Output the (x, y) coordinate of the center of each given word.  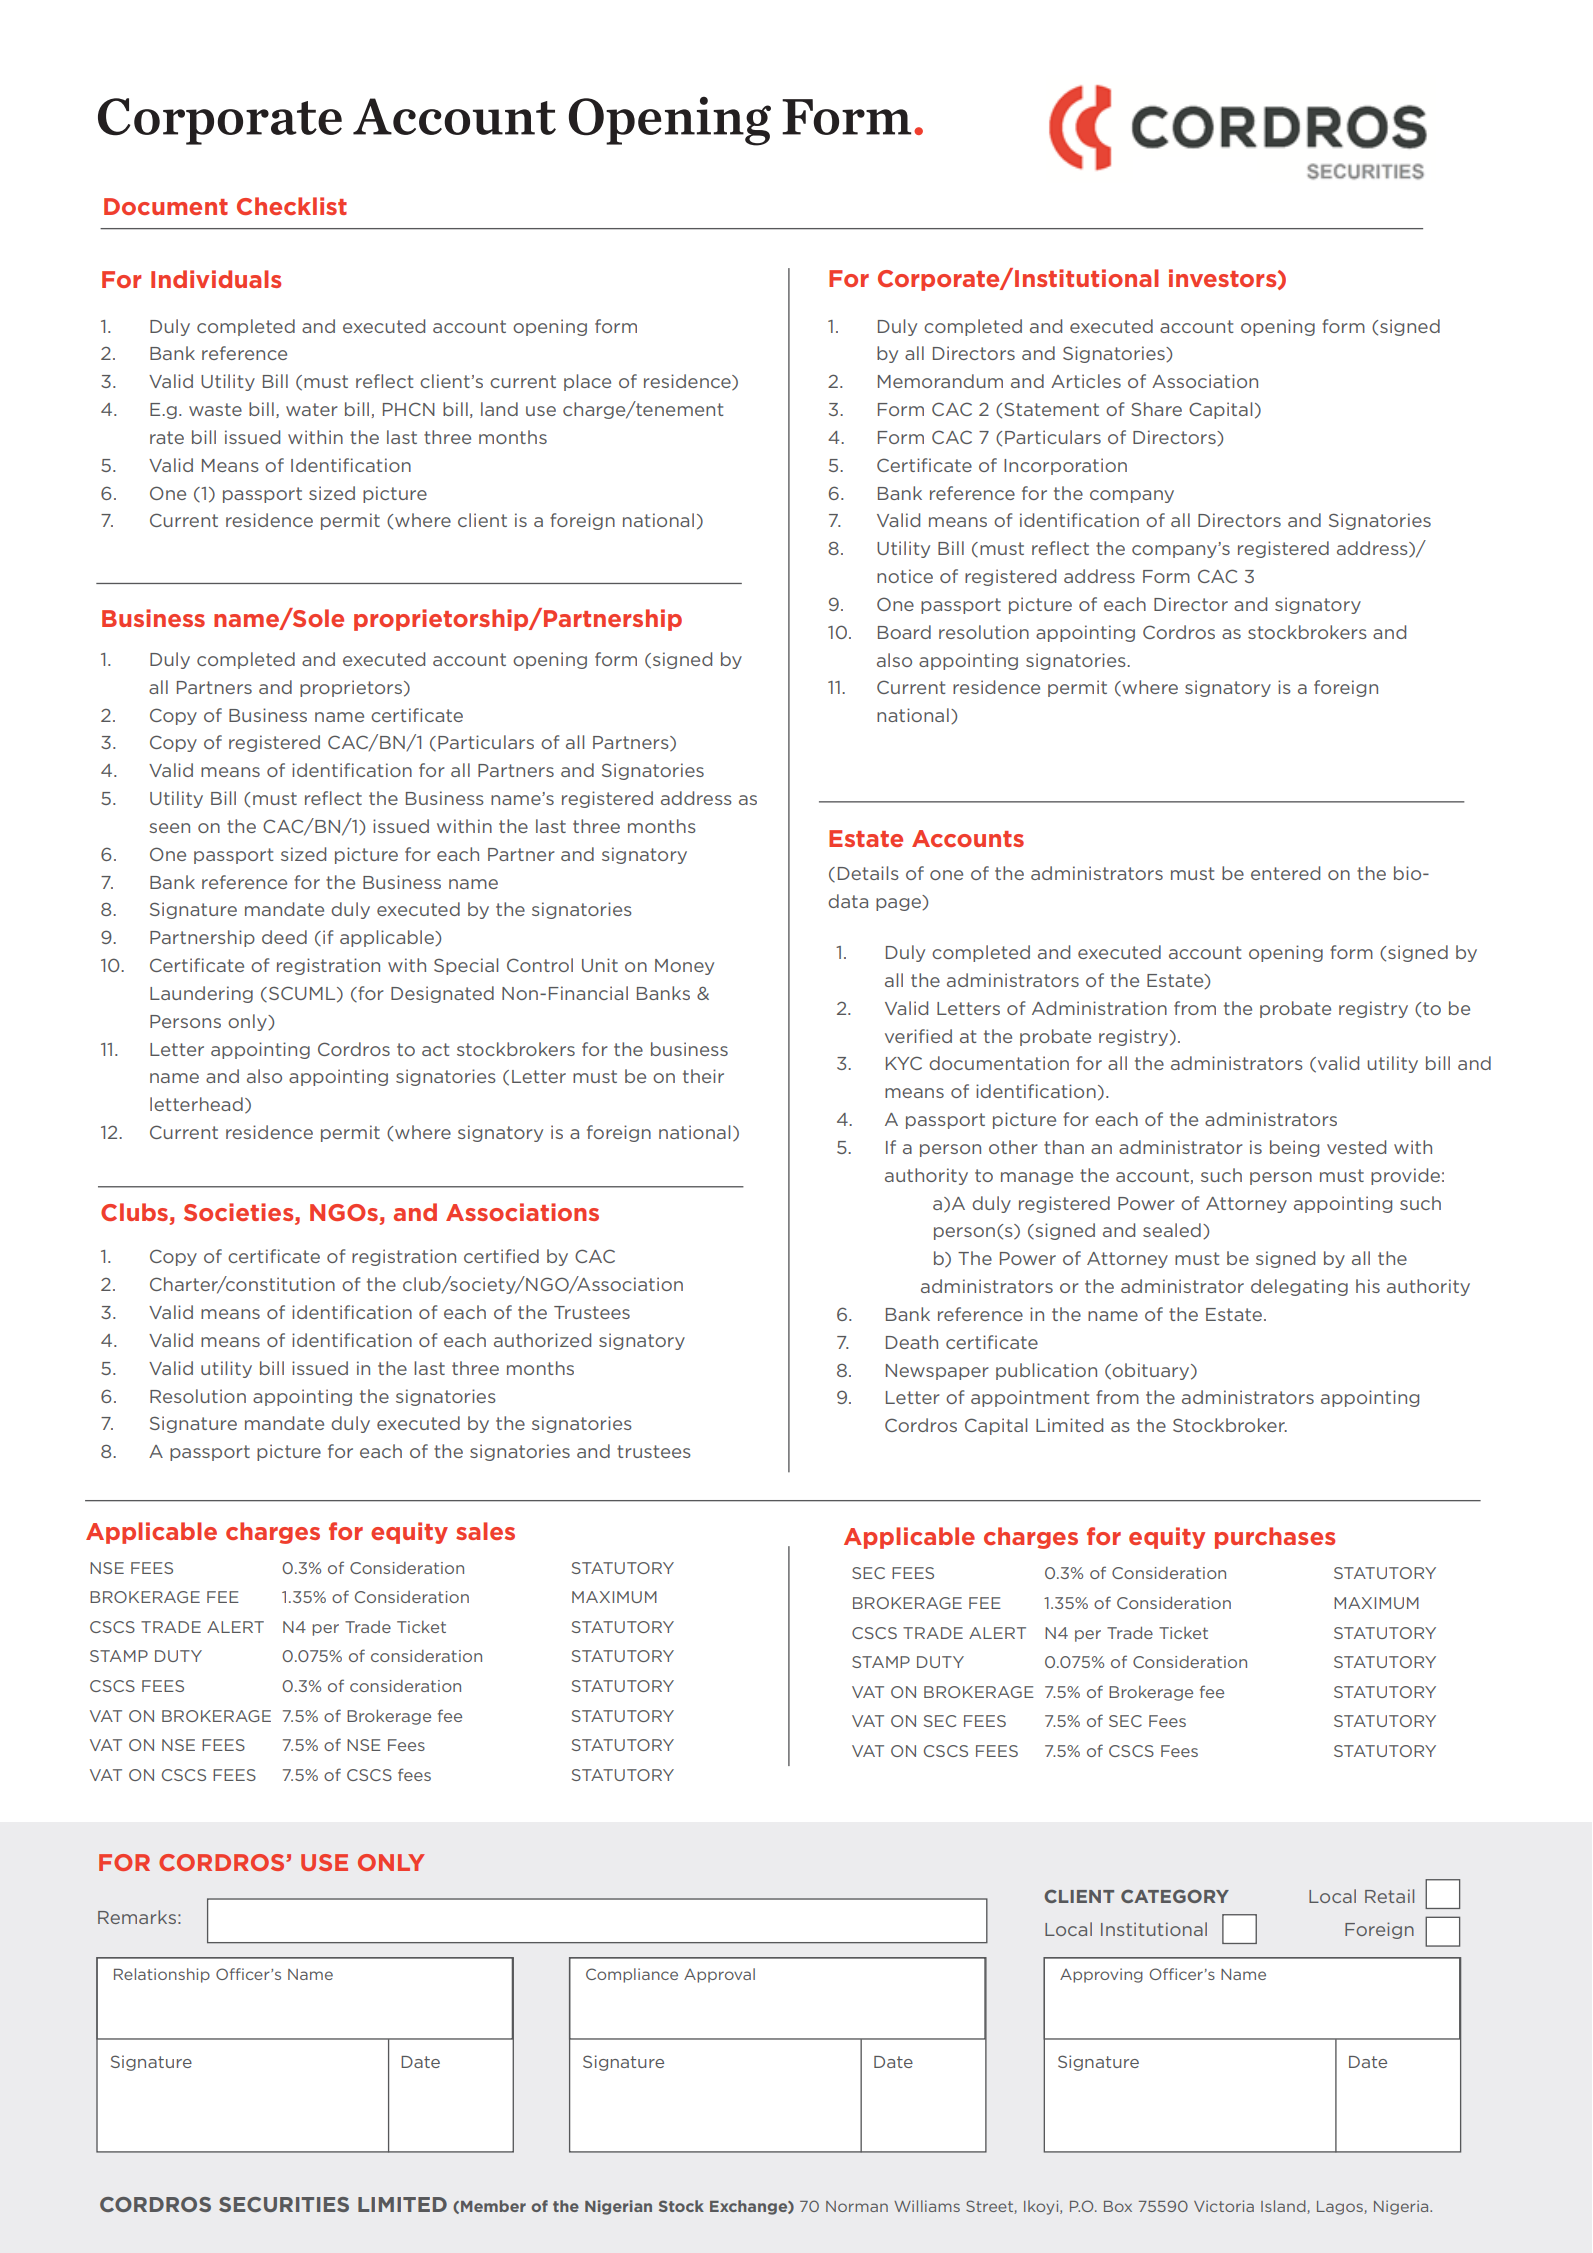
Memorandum (940, 381)
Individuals (216, 279)
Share (1156, 409)
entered (1285, 873)
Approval (719, 1975)
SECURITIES (284, 2204)
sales (485, 1531)
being (1294, 1148)
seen (169, 828)
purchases (1275, 1538)
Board (904, 632)
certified (501, 1256)
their (703, 1076)
